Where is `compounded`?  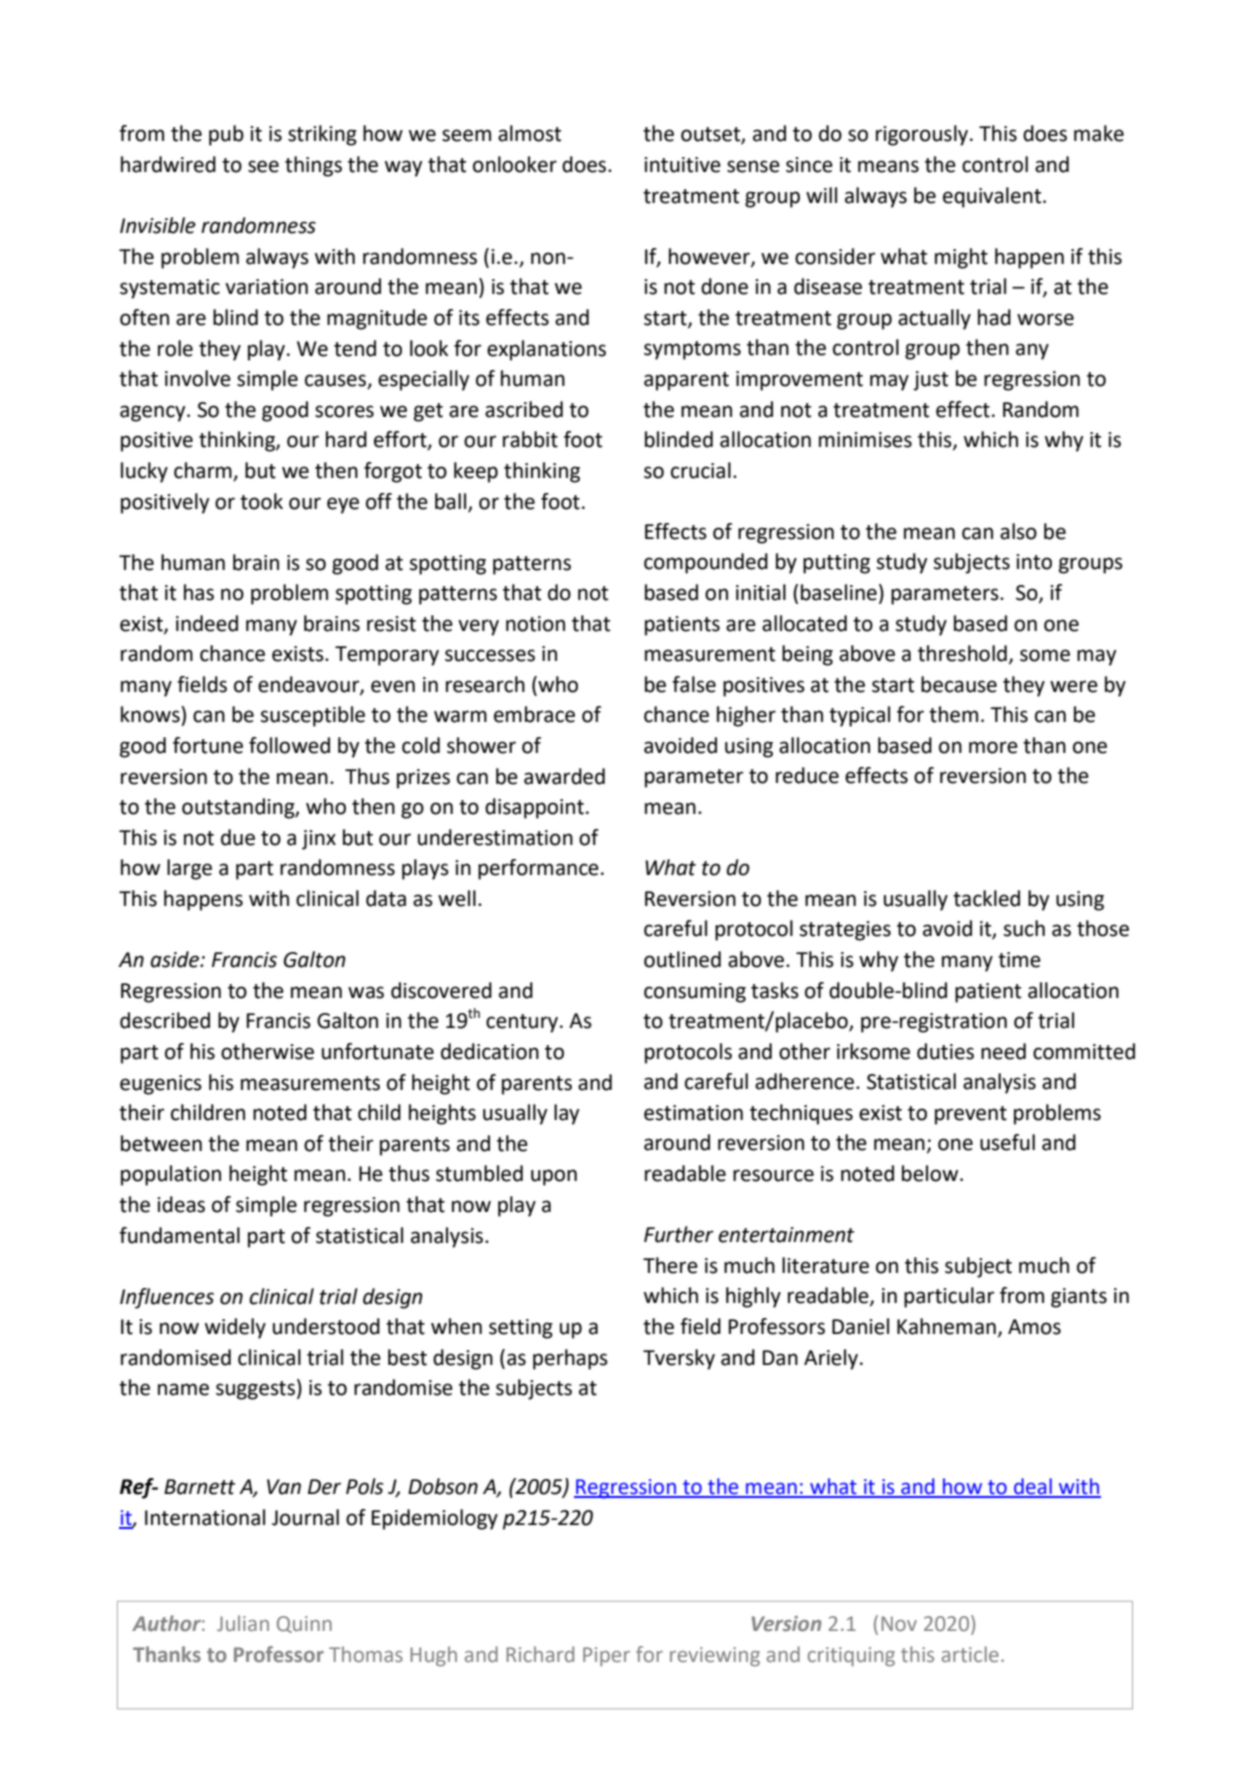 compounded is located at coordinates (706, 563).
